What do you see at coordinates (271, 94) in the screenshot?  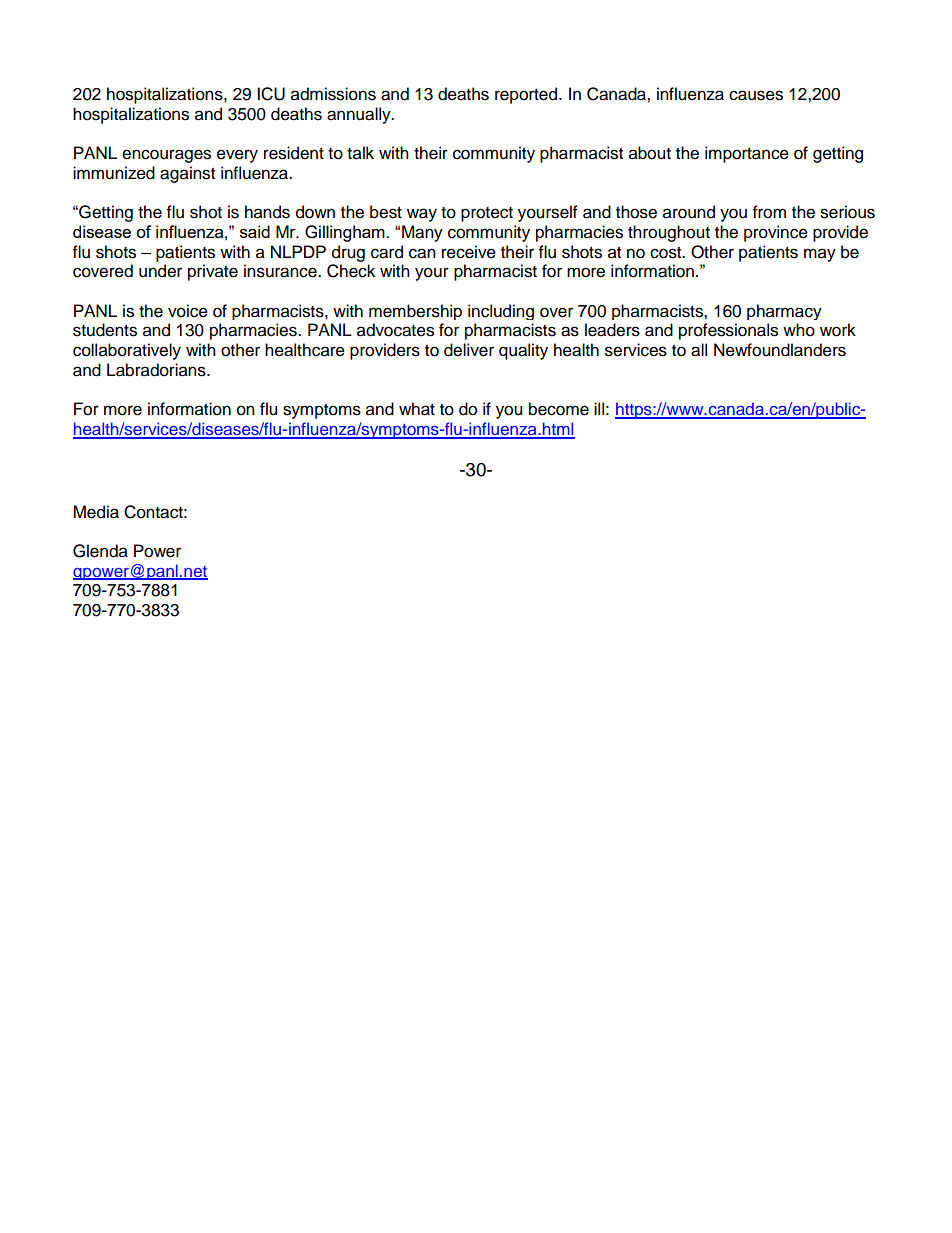 I see `ICU` at bounding box center [271, 94].
